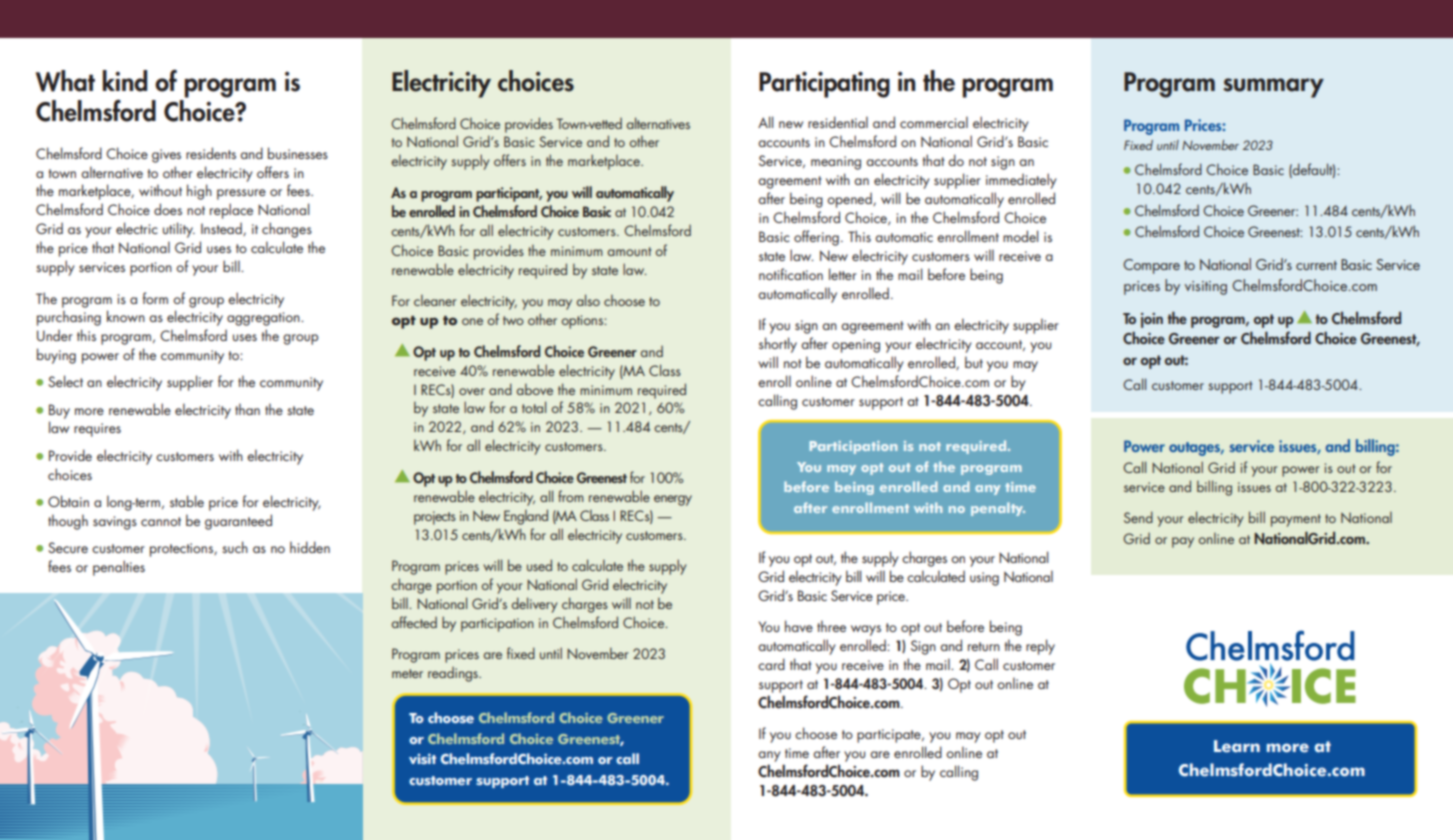 The width and height of the screenshot is (1453, 840). What do you see at coordinates (534, 407) in the screenshot?
I see `total` at bounding box center [534, 407].
